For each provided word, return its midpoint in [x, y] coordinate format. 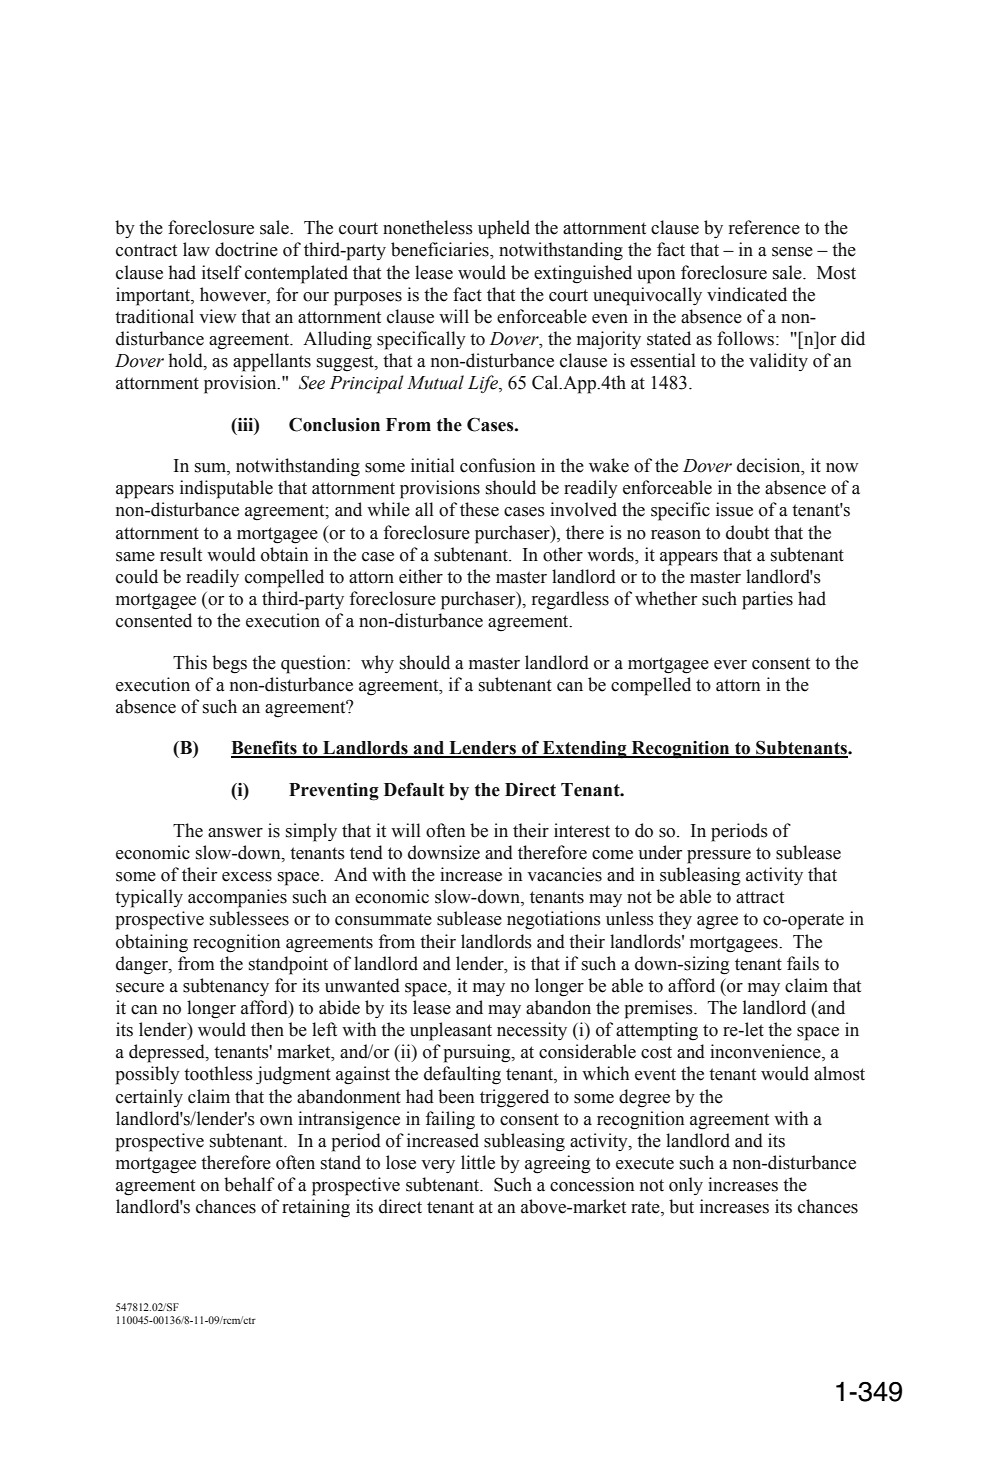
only [686, 1186]
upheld [504, 229]
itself [222, 272]
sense [792, 252]
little [478, 1162]
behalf [249, 1184]
